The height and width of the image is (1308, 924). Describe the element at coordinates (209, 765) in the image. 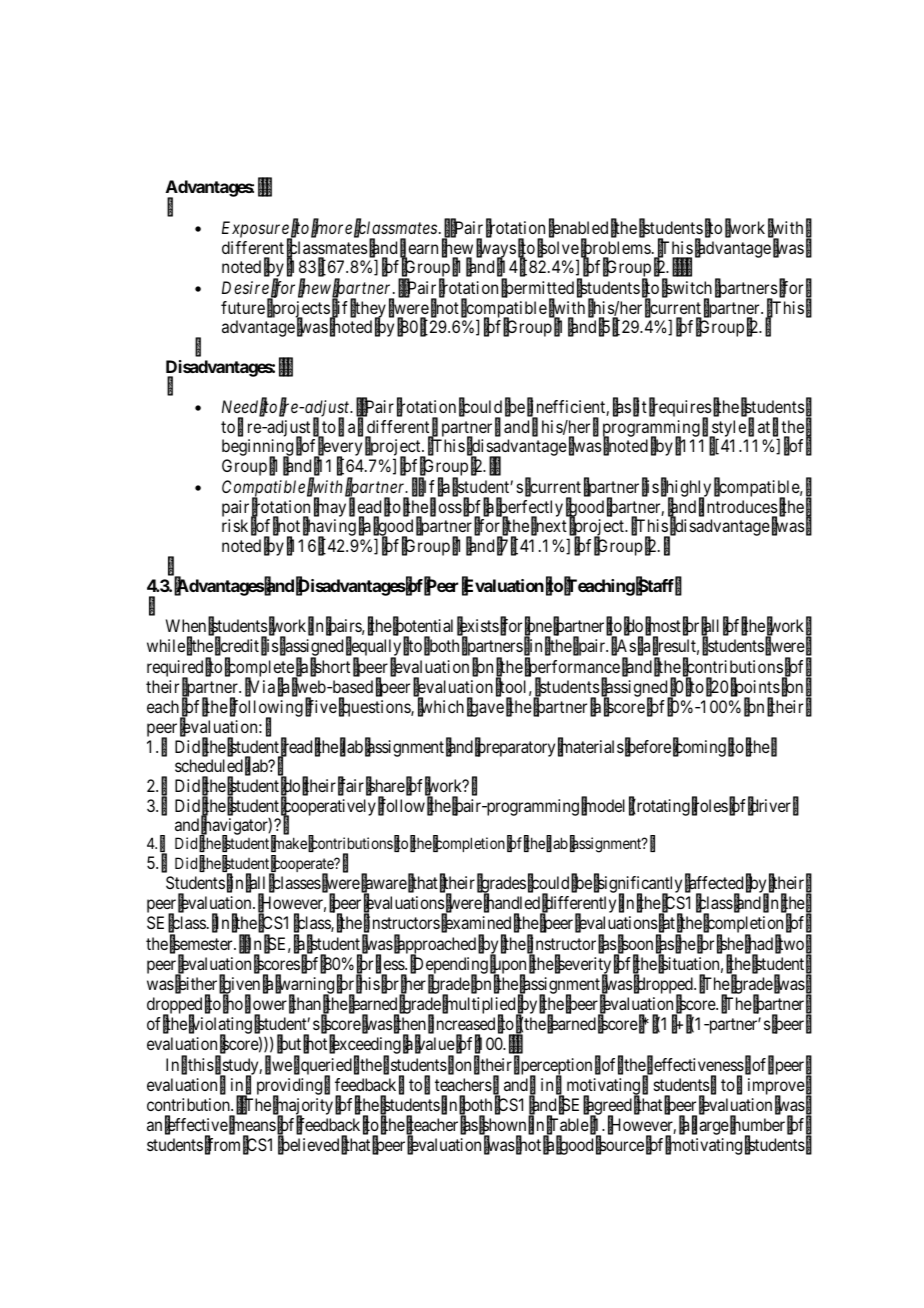

I see `scheduled` at that location.
